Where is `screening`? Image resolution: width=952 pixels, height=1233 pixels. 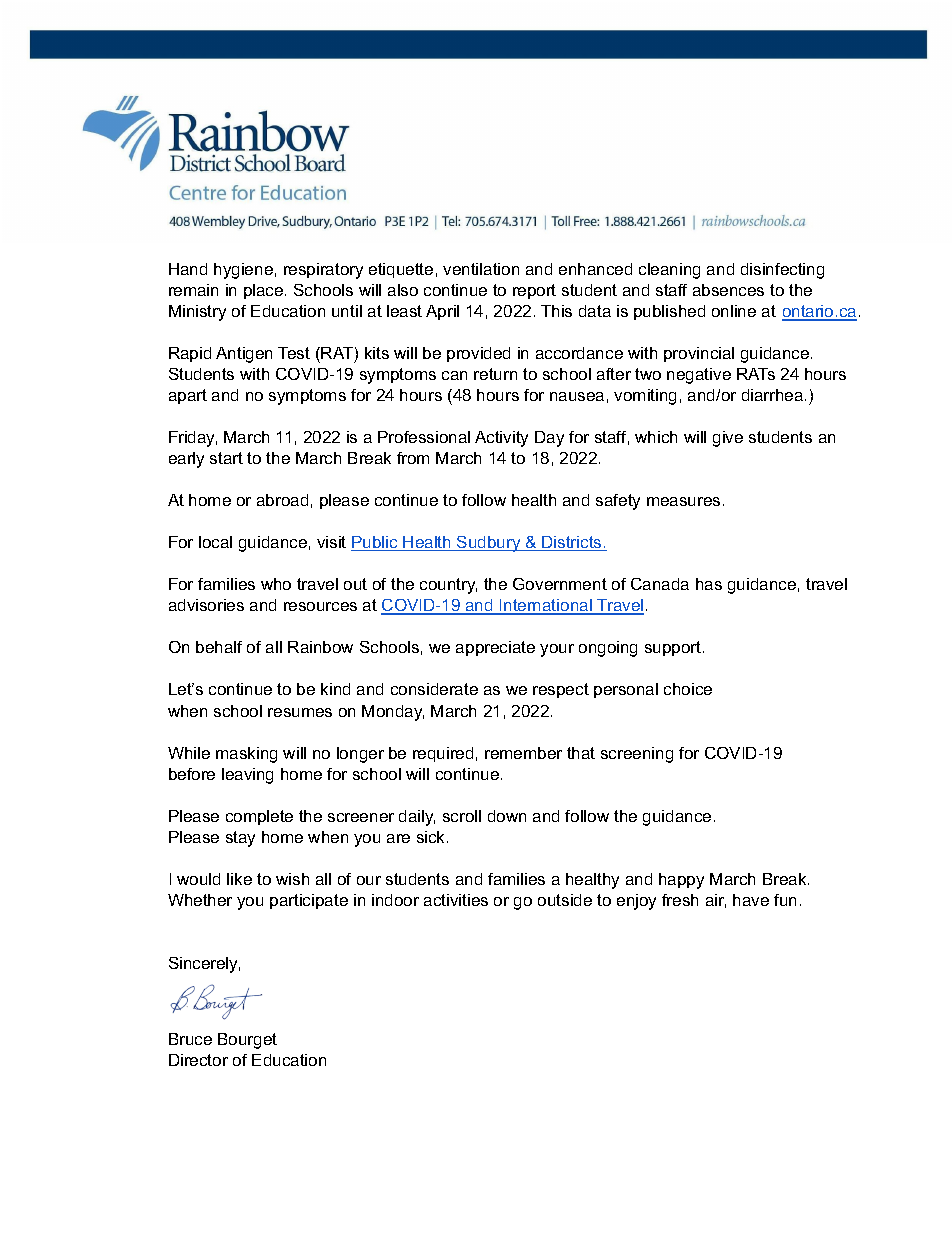
screening is located at coordinates (637, 755).
